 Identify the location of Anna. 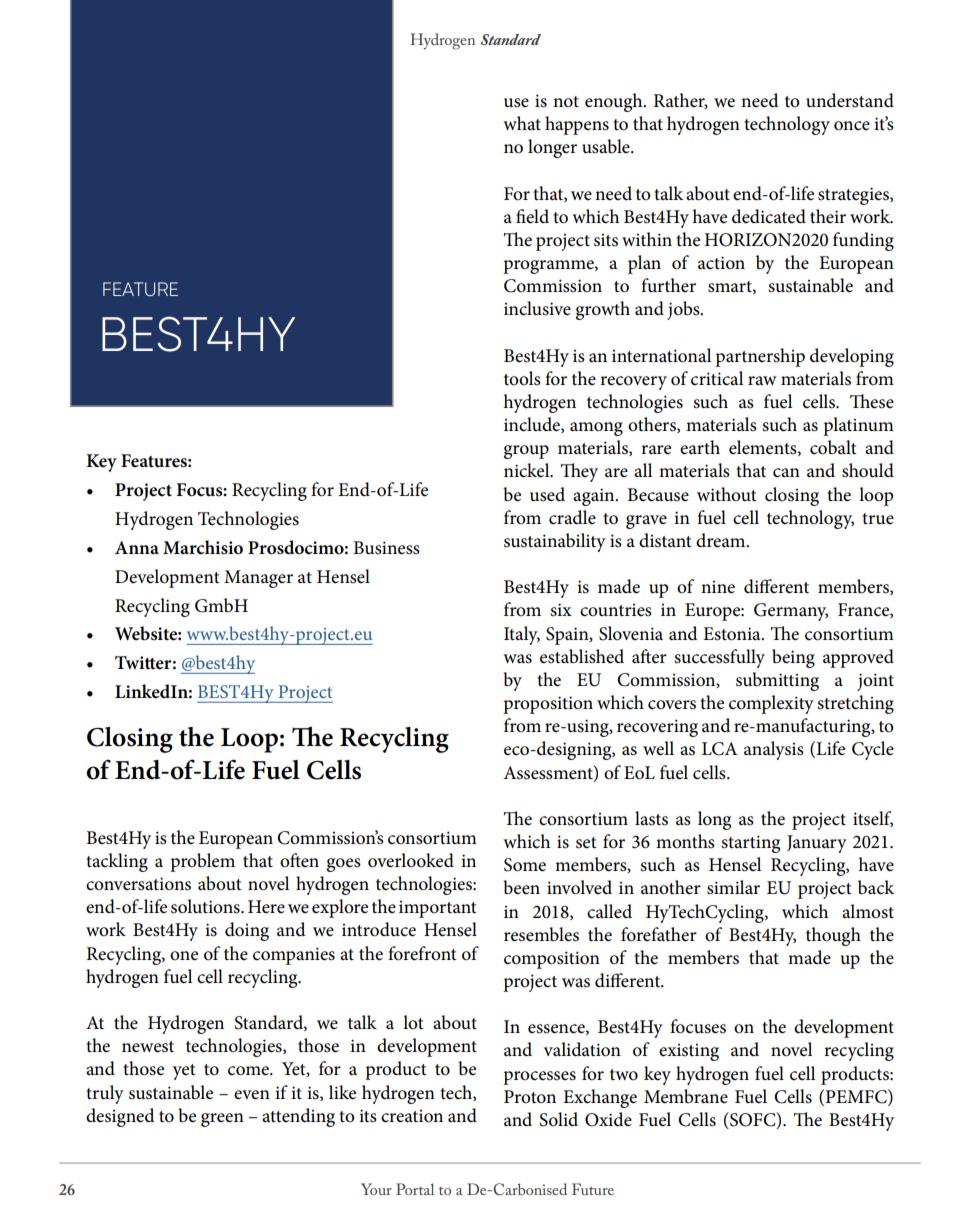
(137, 547).
